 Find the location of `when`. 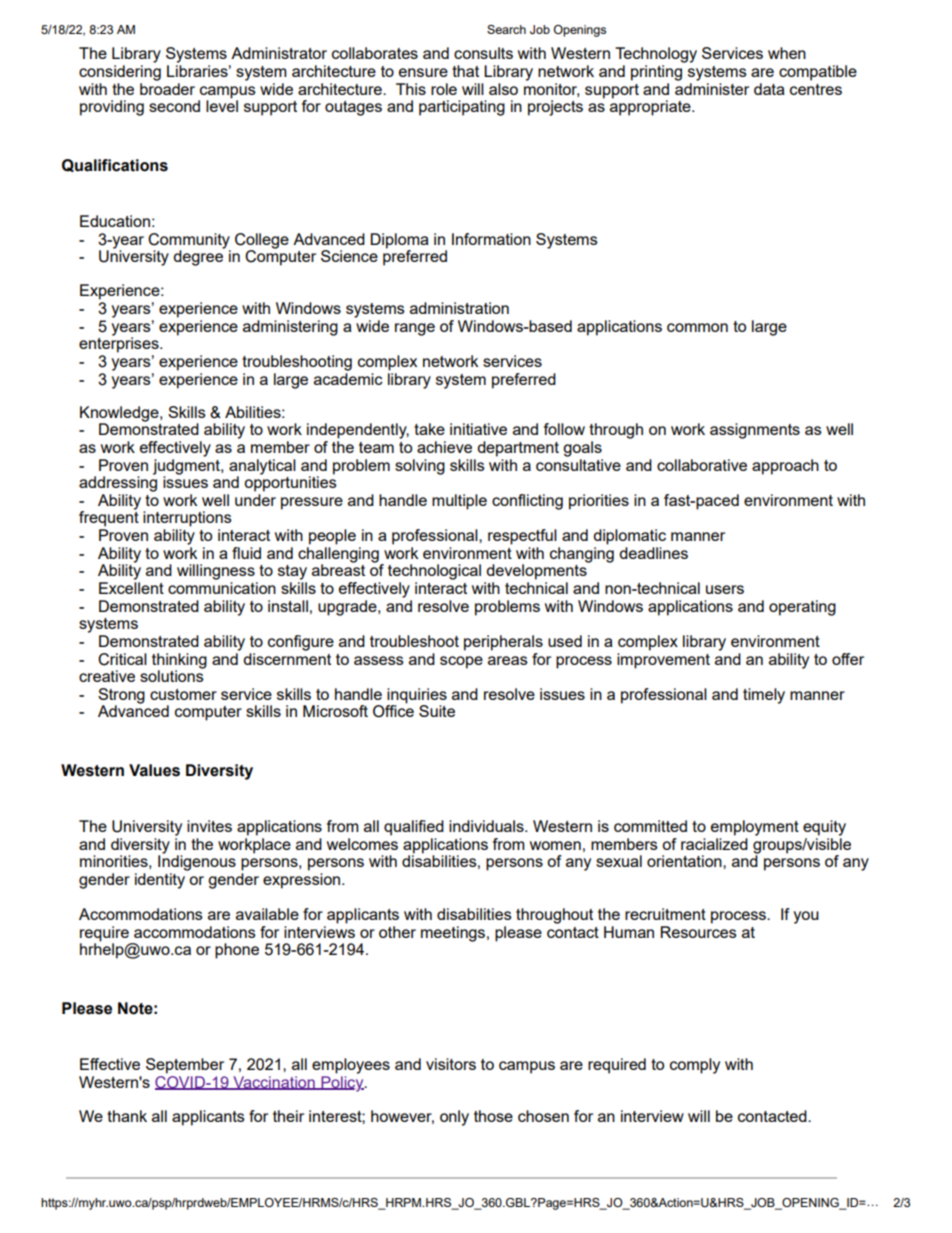

when is located at coordinates (787, 53).
